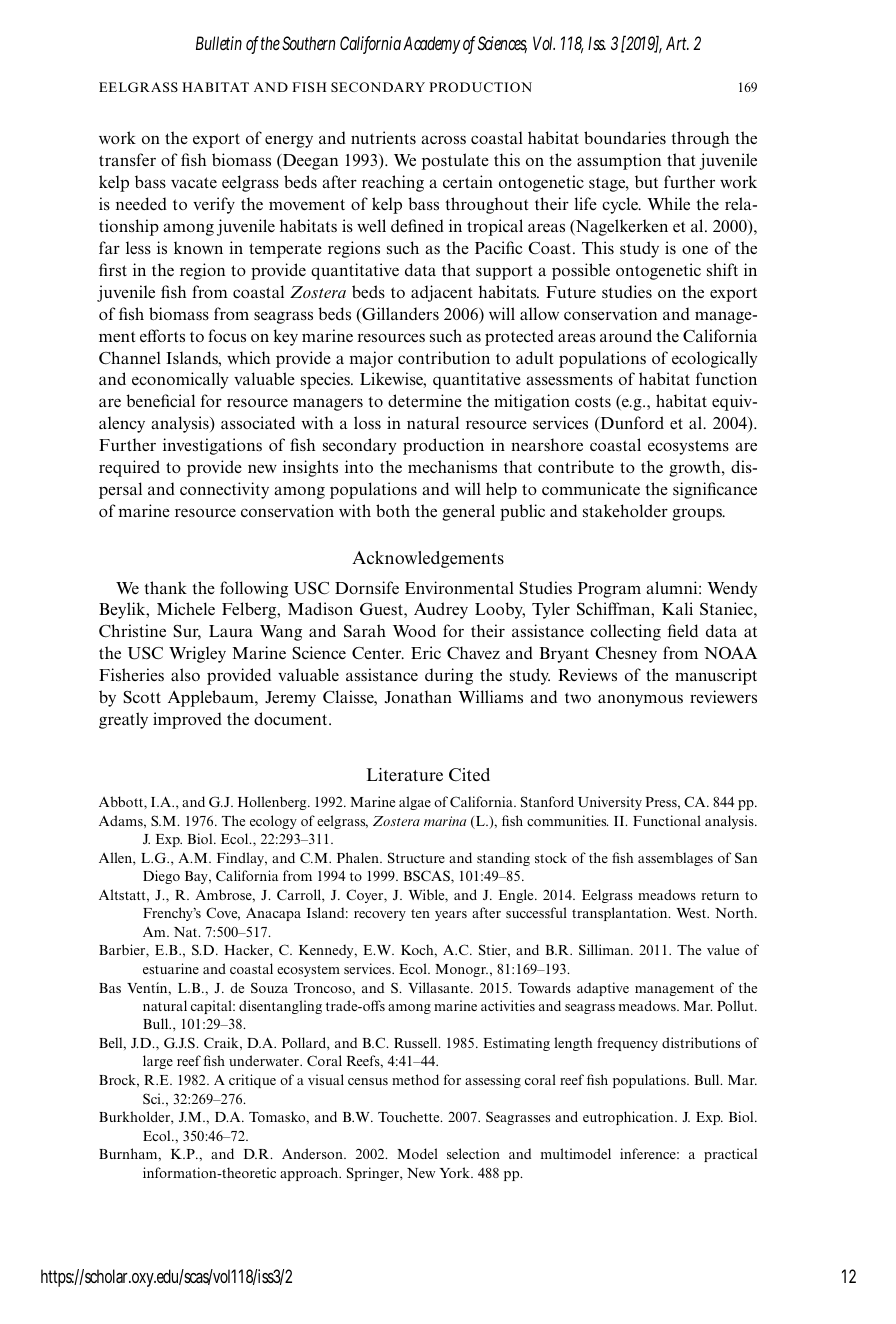 The image size is (896, 1324). What do you see at coordinates (158, 1062) in the page?
I see `large` at bounding box center [158, 1062].
